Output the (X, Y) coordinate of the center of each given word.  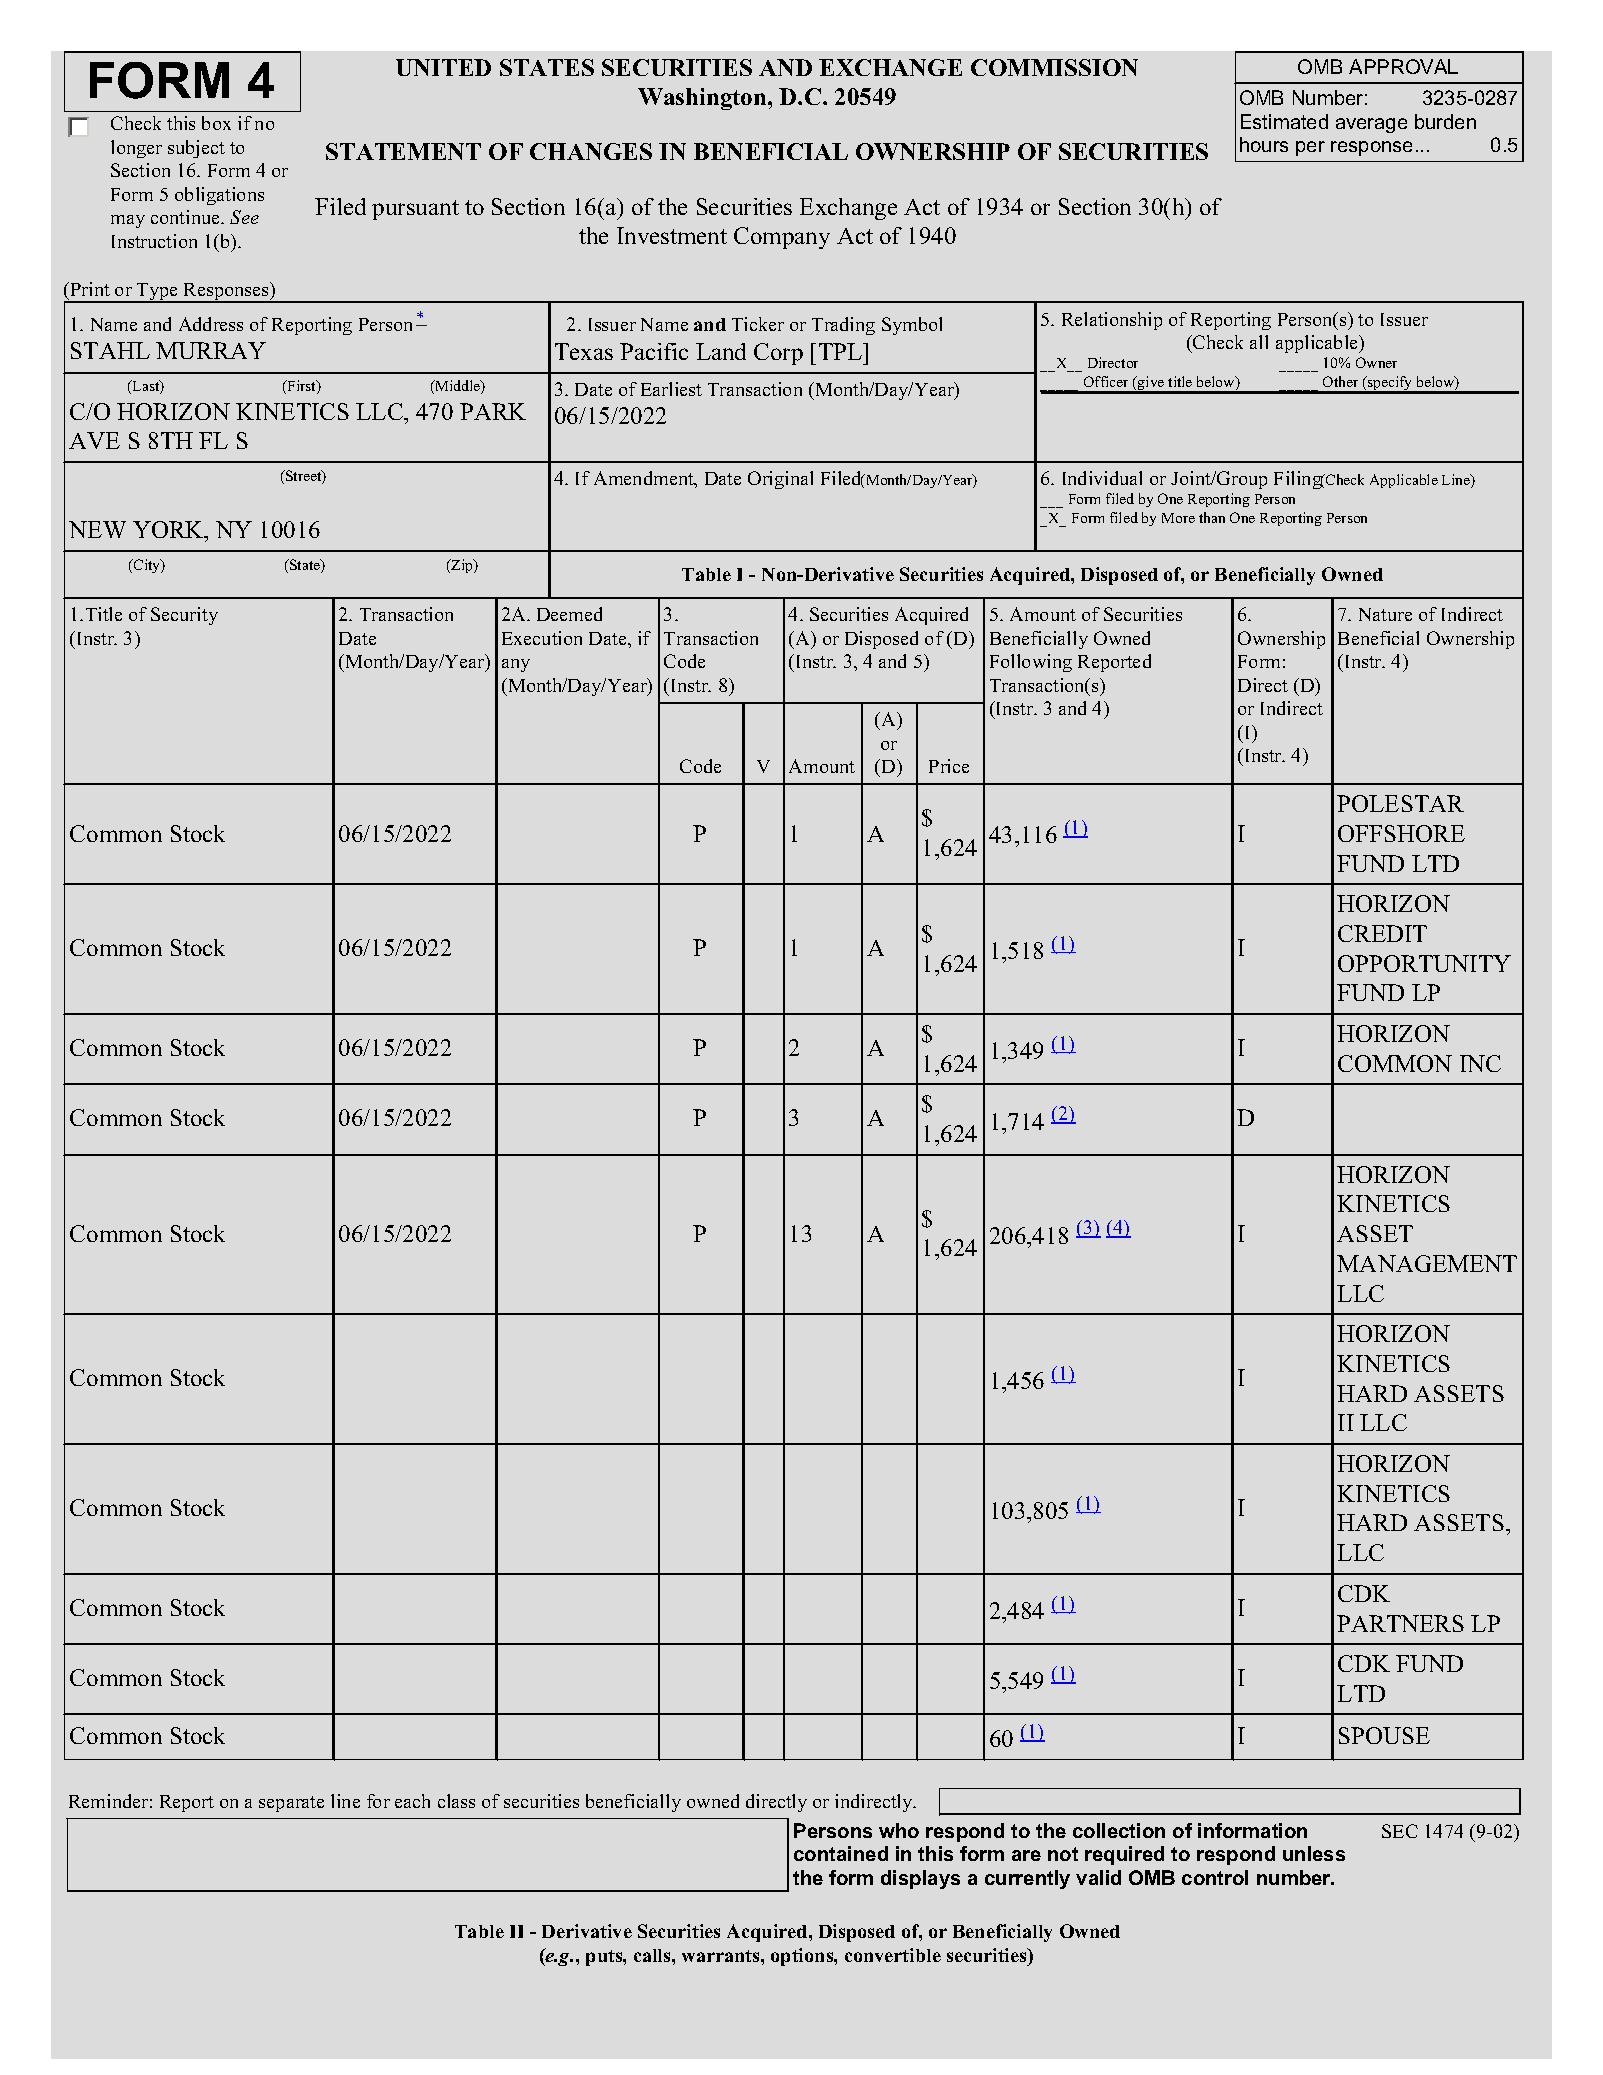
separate (291, 1804)
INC (1480, 1063)
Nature (1385, 614)
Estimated (1284, 121)
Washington (703, 99)
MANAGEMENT (1427, 1263)
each (412, 1801)
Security (184, 616)
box (216, 123)
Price (949, 766)
